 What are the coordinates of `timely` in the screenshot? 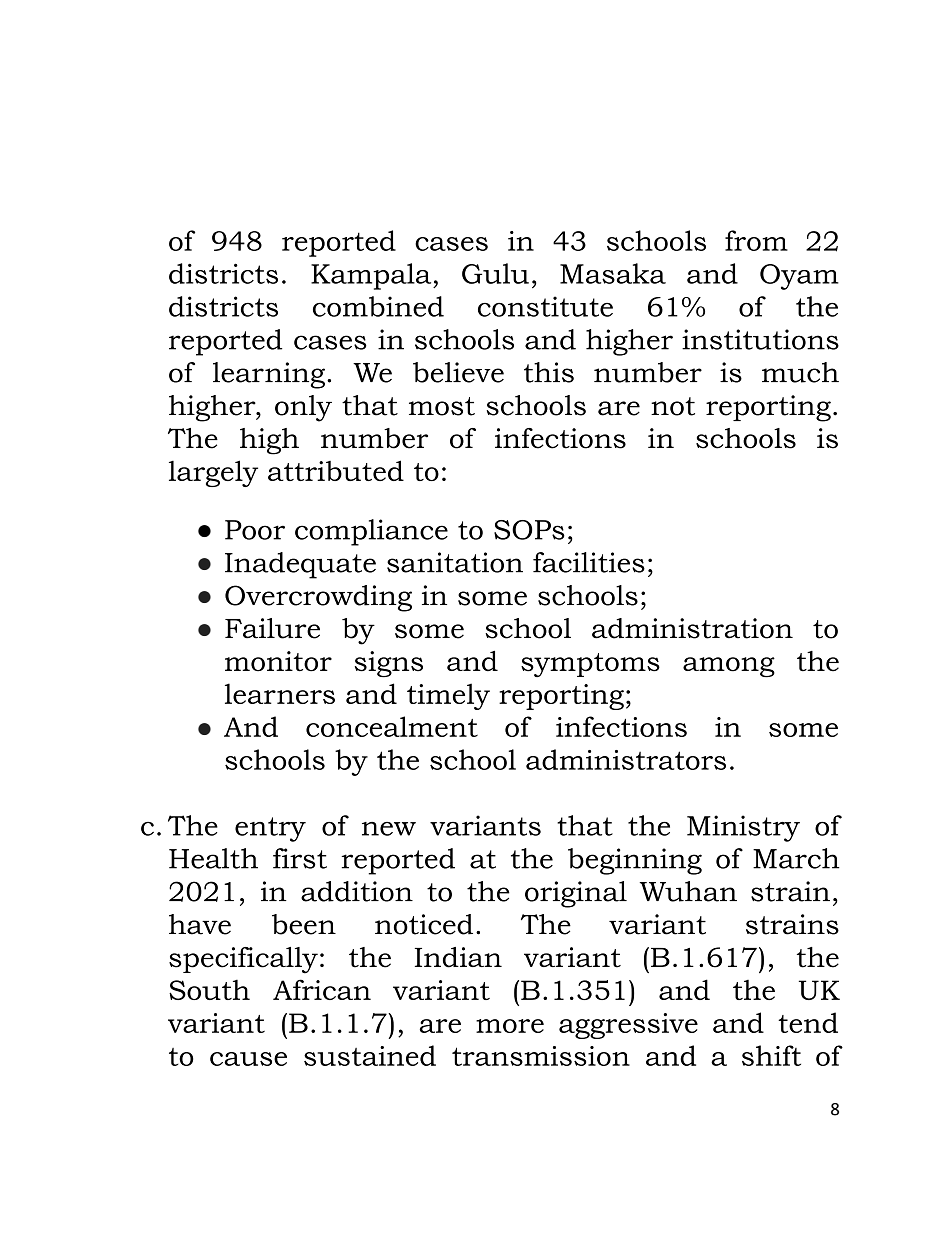 It's located at (448, 696).
